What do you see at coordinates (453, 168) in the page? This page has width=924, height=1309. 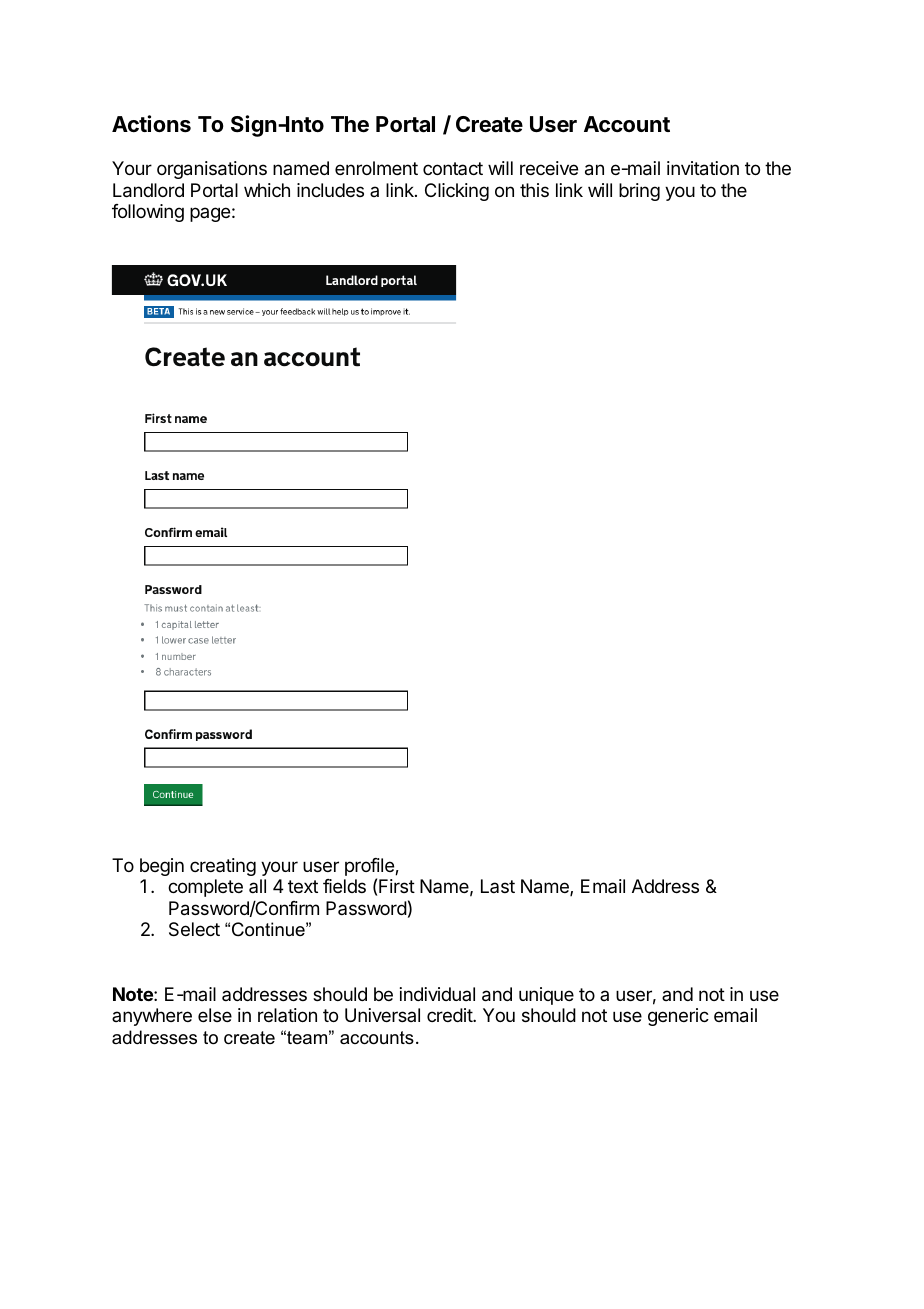 I see `contact` at bounding box center [453, 168].
